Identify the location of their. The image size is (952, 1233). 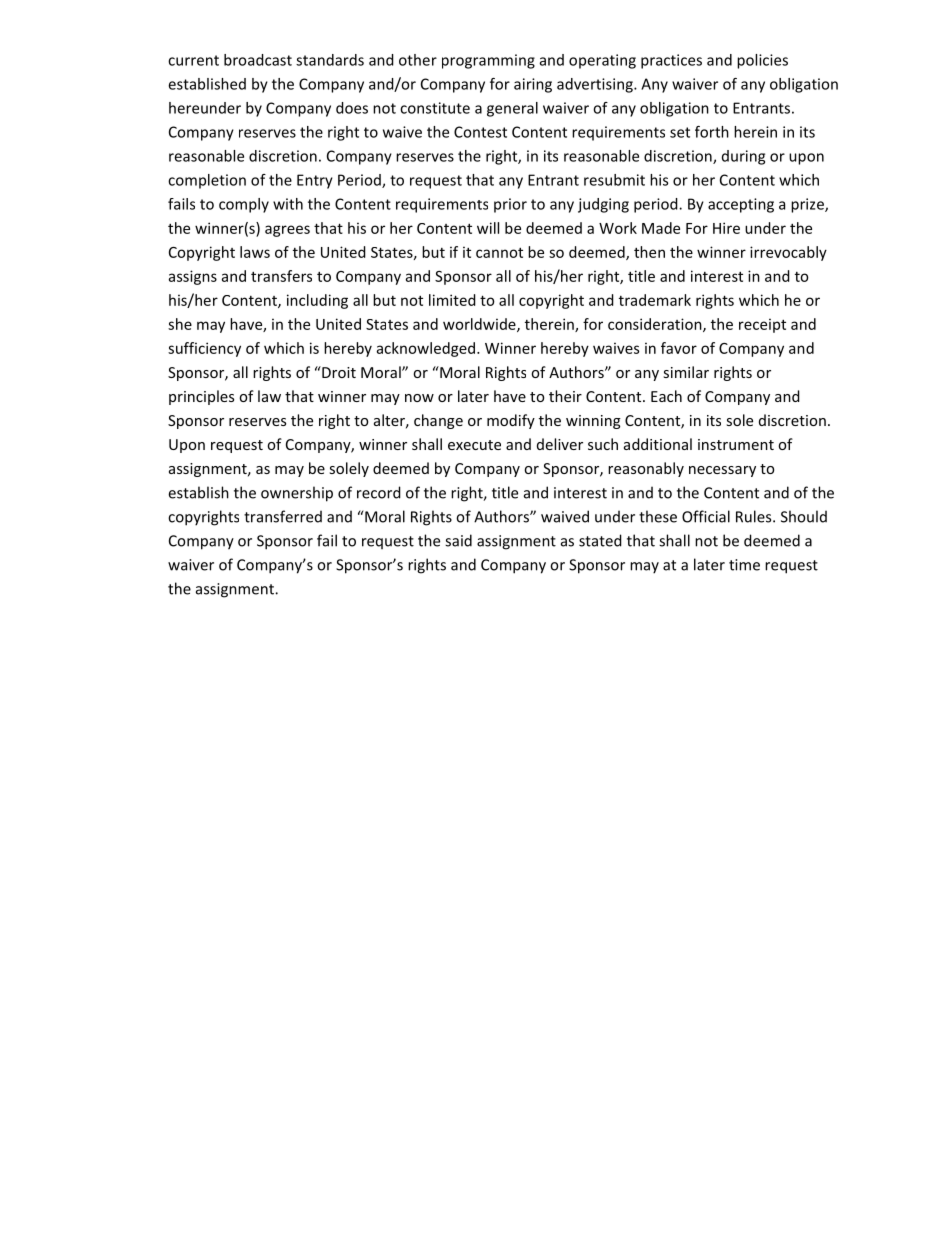
(565, 396).
